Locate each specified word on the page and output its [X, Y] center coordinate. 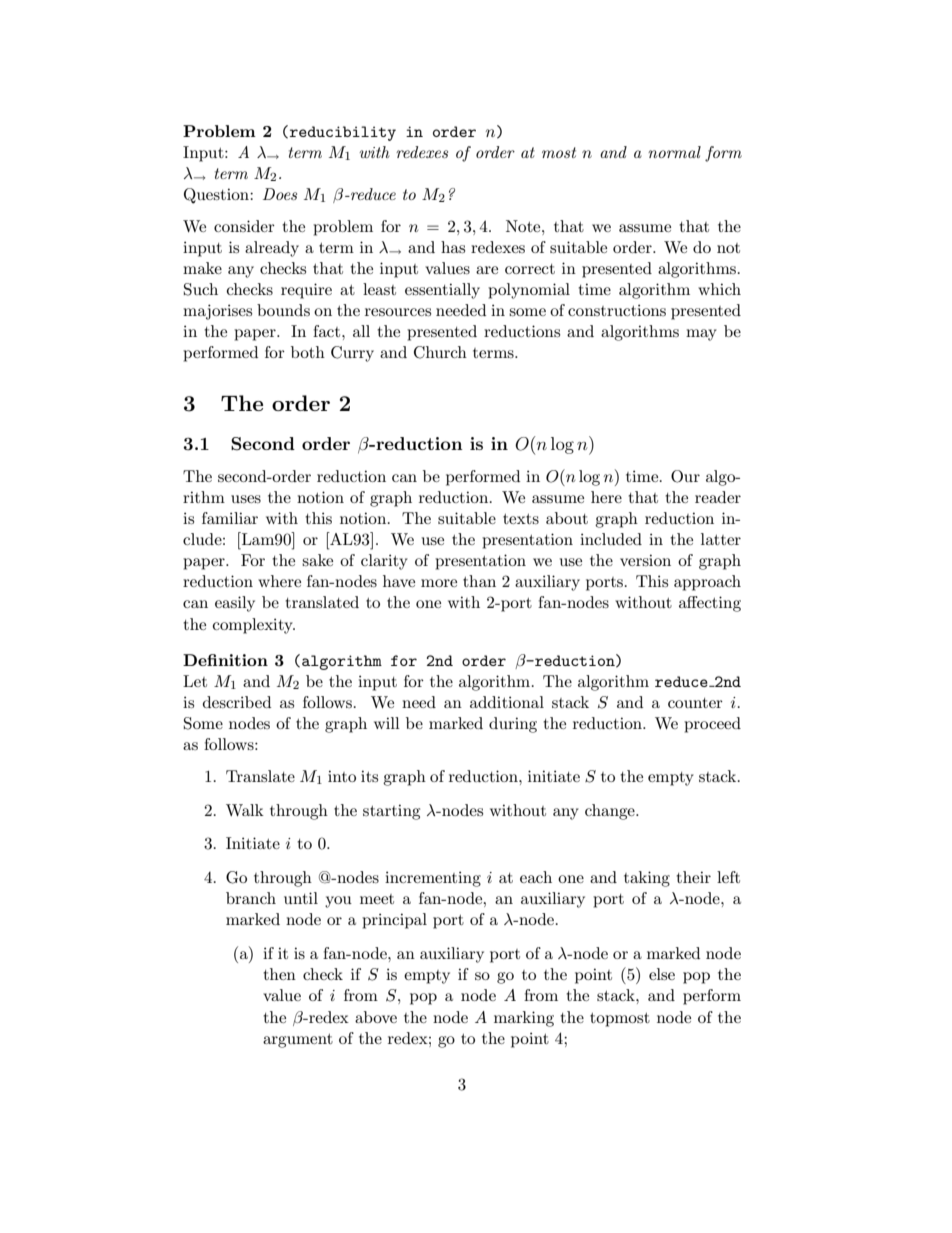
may [701, 335]
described [237, 702]
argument [298, 1041]
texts [521, 519]
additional [507, 702]
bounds [283, 310]
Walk [245, 810]
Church [440, 352]
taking [647, 879]
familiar [230, 518]
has [453, 247]
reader [718, 497]
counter [695, 703]
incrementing [433, 879]
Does [280, 194]
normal [674, 152]
